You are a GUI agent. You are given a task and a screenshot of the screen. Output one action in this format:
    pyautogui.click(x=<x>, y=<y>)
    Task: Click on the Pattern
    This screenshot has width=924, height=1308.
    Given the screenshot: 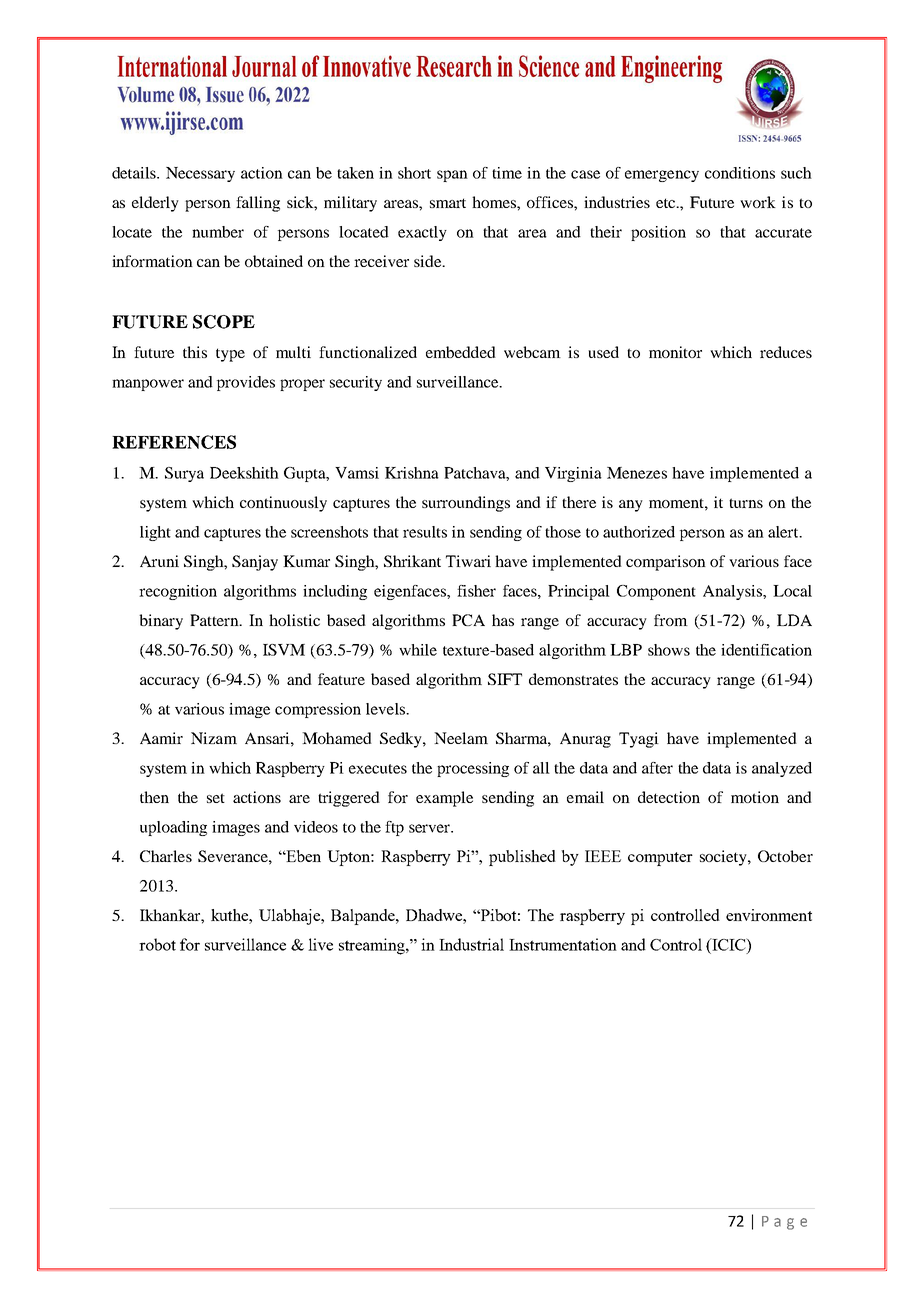 What is the action you would take?
    pyautogui.click(x=215, y=620)
